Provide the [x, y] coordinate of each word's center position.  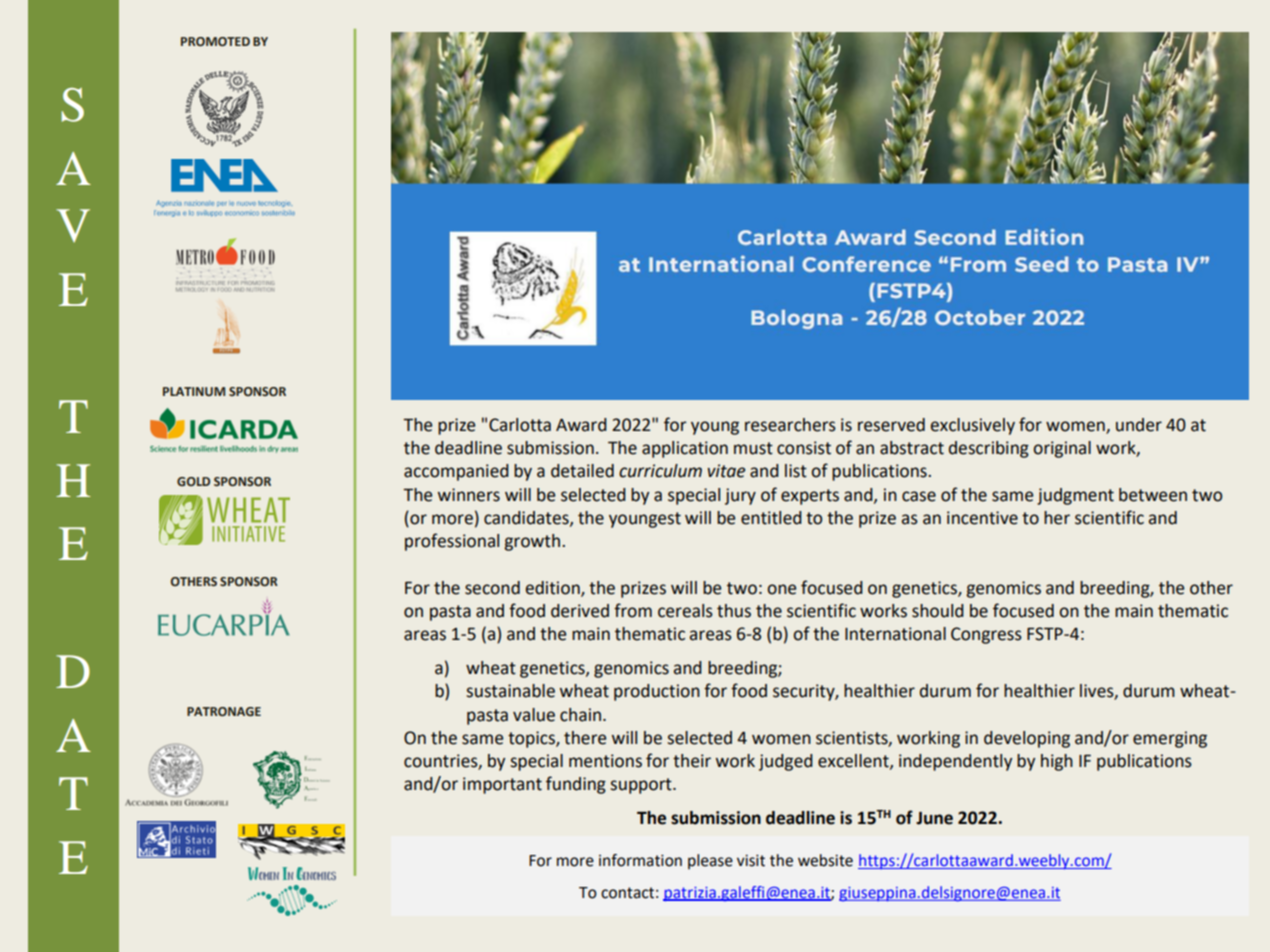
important [502, 785]
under [1139, 425]
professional [452, 542]
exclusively [973, 426]
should [938, 611]
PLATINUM [194, 391]
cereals [685, 611]
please [710, 862]
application [685, 449]
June [934, 818]
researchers [790, 425]
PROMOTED [215, 41]
